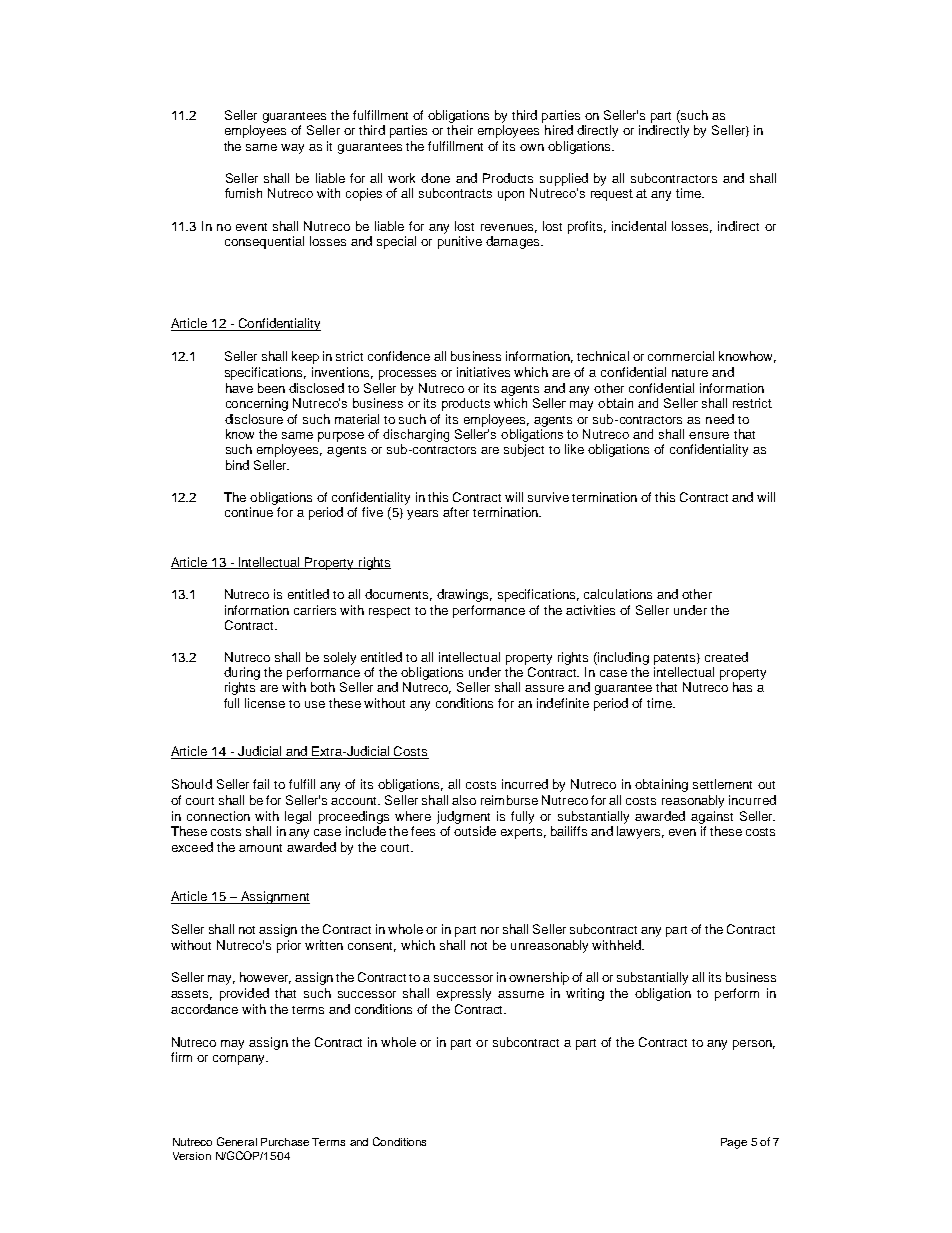 The image size is (952, 1233). Describe the element at coordinates (676, 659) in the document. I see `patents` at that location.
